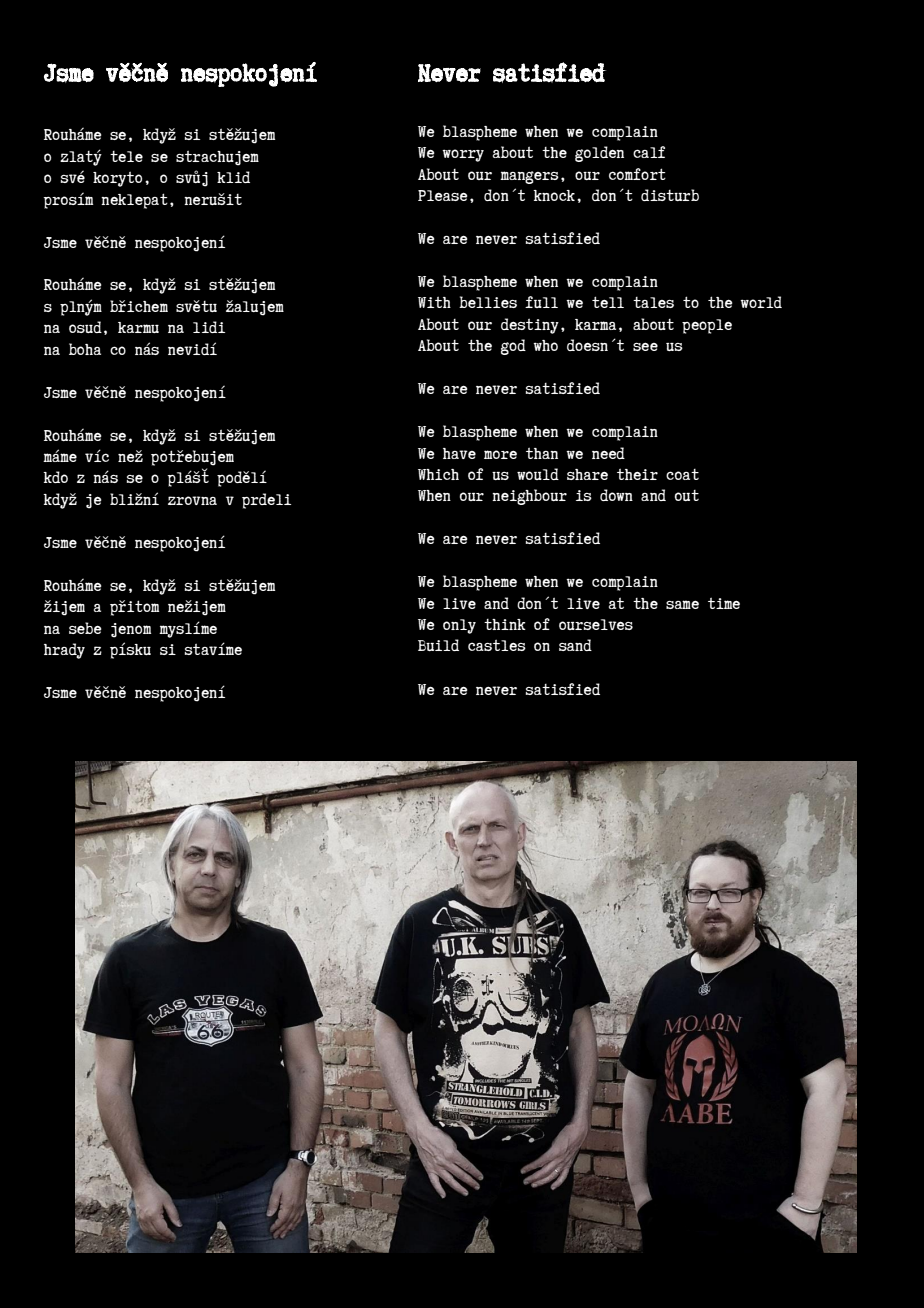  Describe the element at coordinates (682, 474) in the screenshot. I see `coat` at that location.
